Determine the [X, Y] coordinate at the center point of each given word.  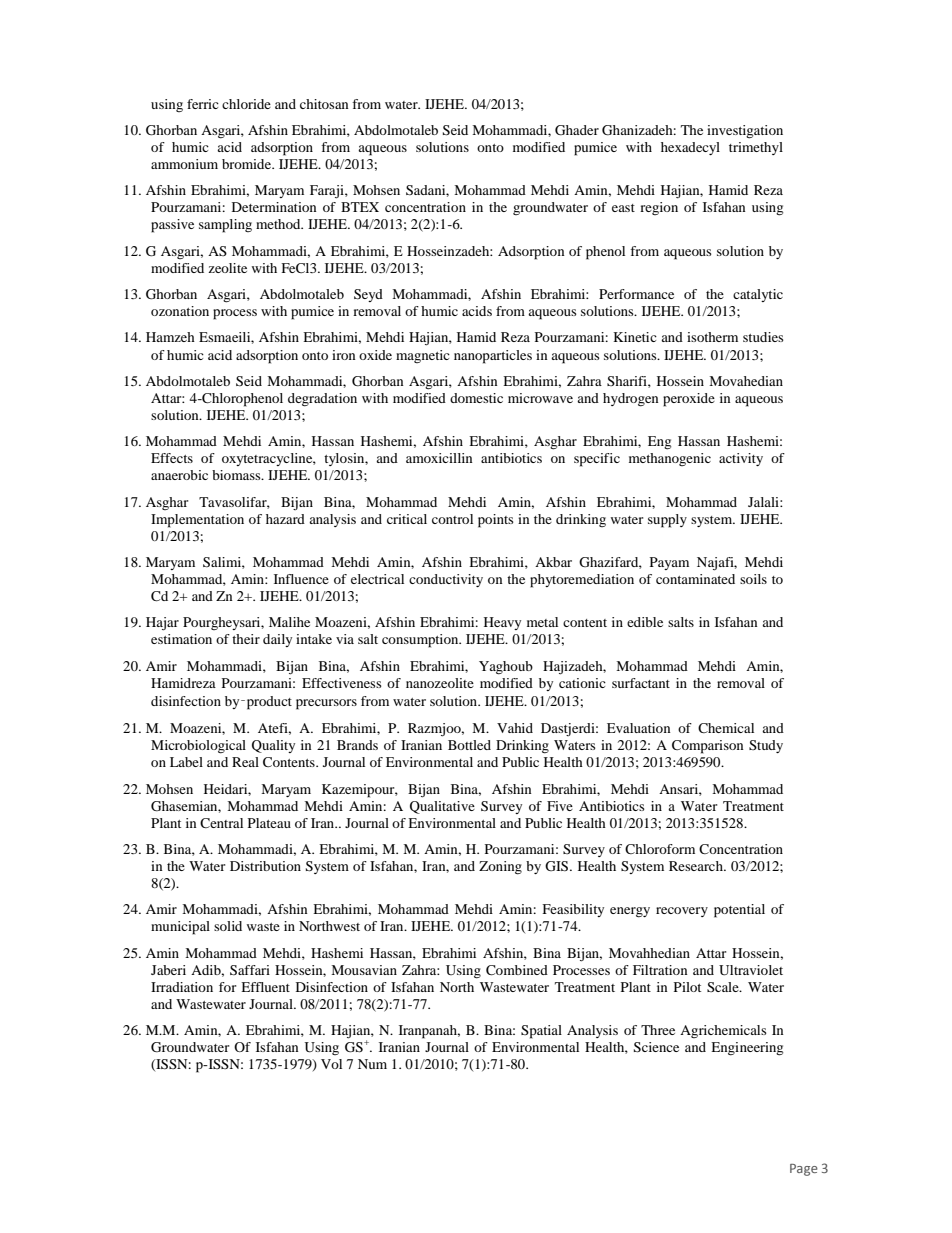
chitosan [324, 104]
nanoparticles [493, 357]
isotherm [712, 337]
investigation [745, 132]
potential [739, 911]
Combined [517, 970]
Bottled [469, 745]
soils [753, 579]
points [496, 521]
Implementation [197, 521]
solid [228, 926]
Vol [331, 1064]
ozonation [180, 311]
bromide [248, 164]
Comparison [708, 747]
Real [245, 762]
